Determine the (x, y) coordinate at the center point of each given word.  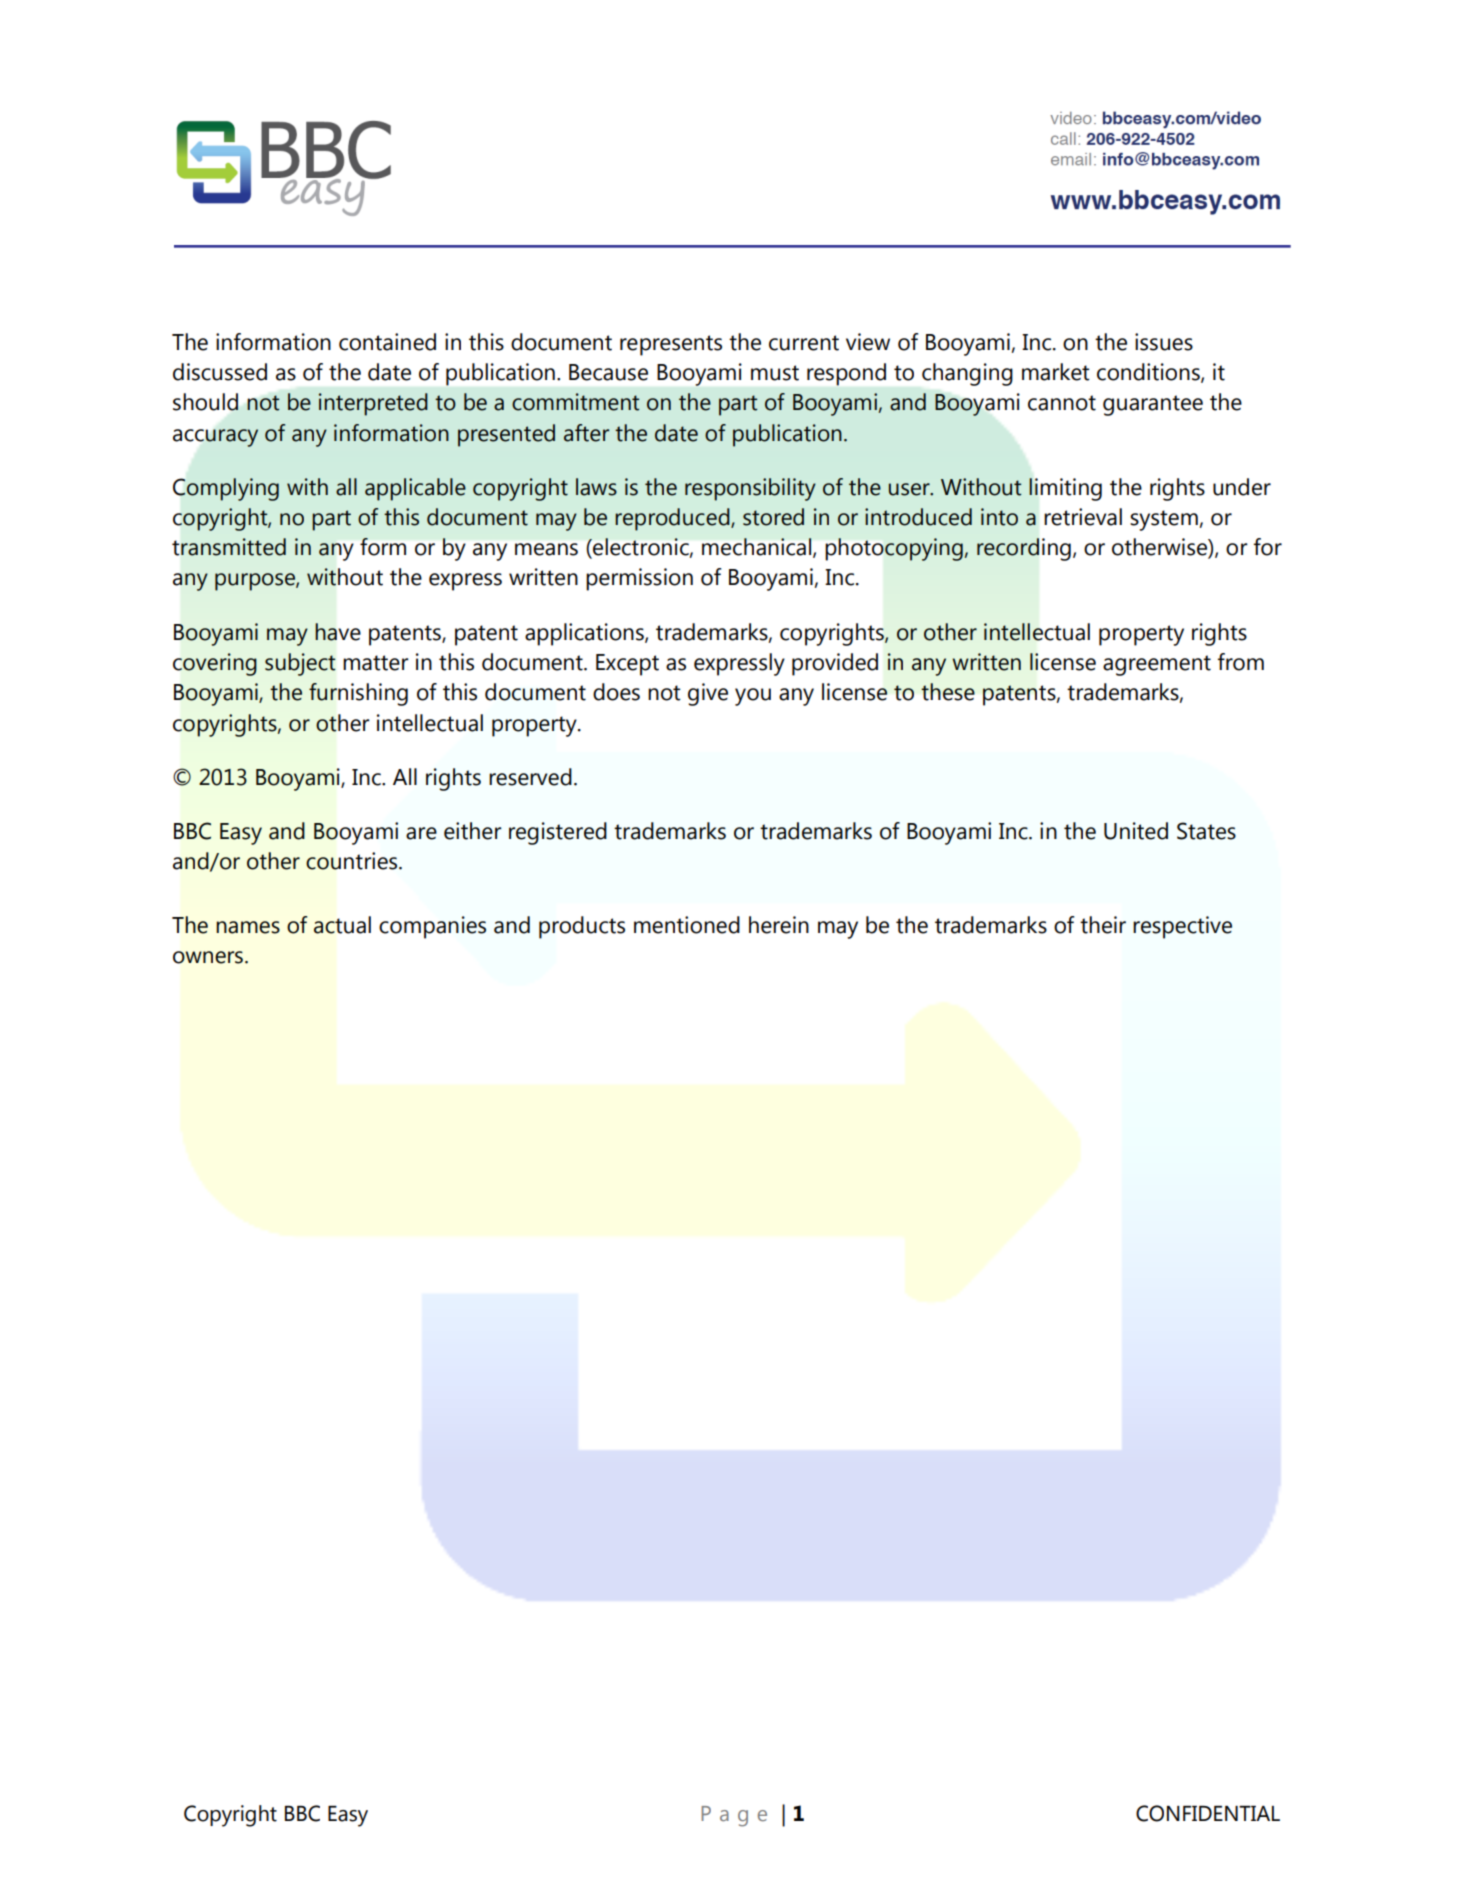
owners (208, 957)
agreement (1157, 665)
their (1103, 925)
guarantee (1153, 405)
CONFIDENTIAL (1208, 1813)
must (775, 373)
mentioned (687, 925)
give (708, 694)
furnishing (358, 694)
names (248, 927)
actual (342, 925)
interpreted (373, 404)
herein (779, 925)
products (582, 927)
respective (1182, 927)
